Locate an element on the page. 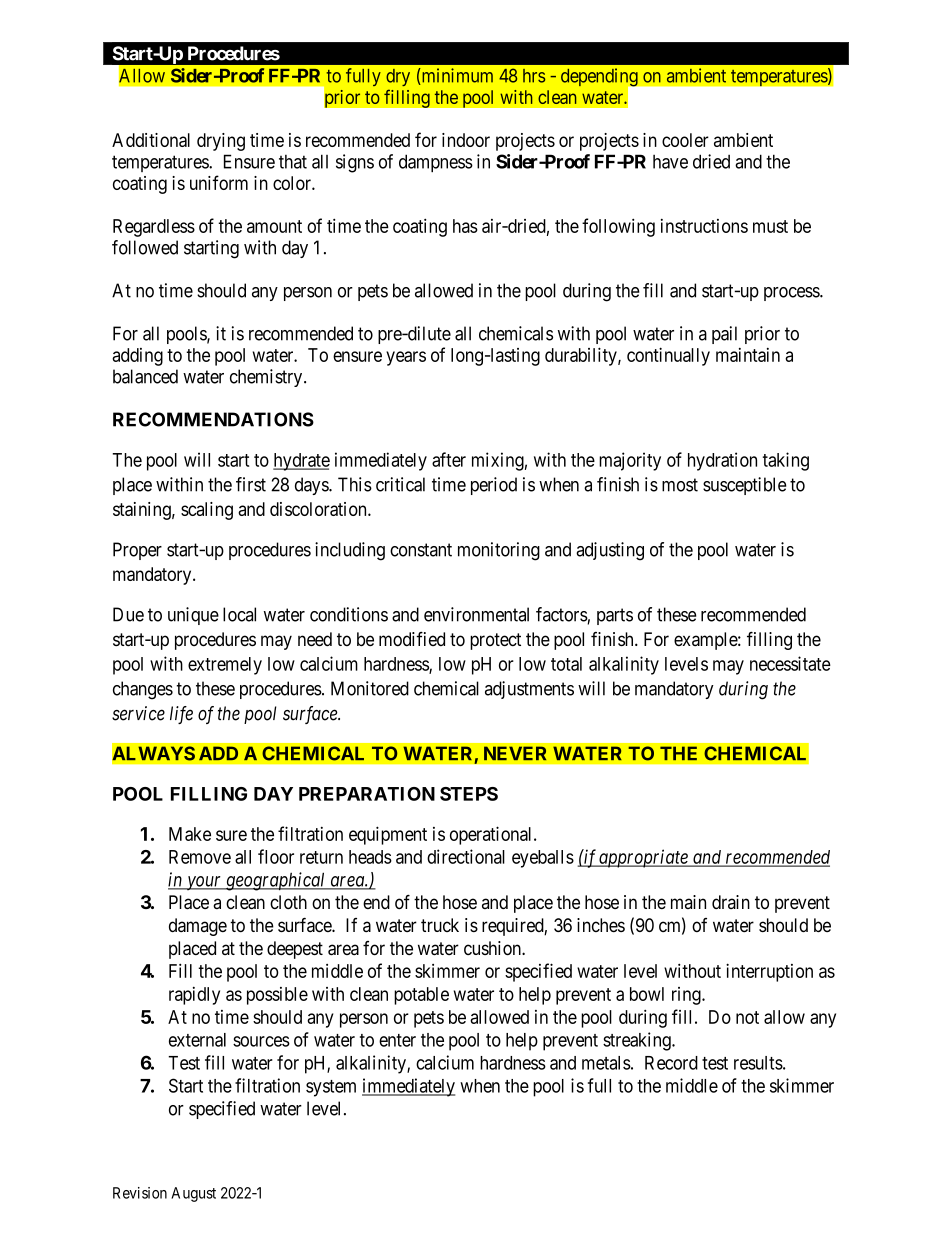 Image resolution: width=952 pixels, height=1233 pixels. operational is located at coordinates (492, 835).
